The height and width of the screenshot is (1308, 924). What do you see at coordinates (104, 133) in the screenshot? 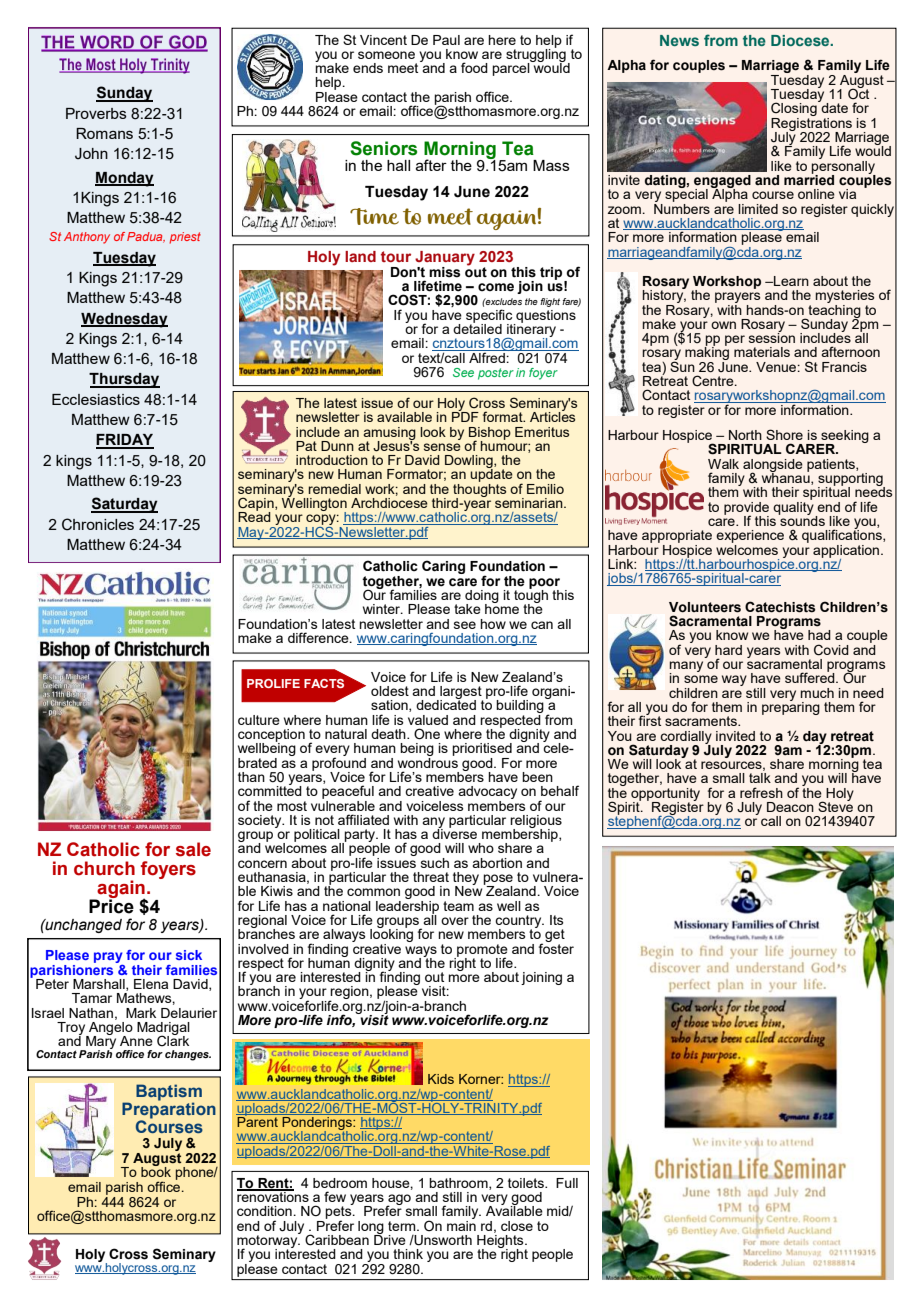
I see `Romans` at bounding box center [104, 133].
